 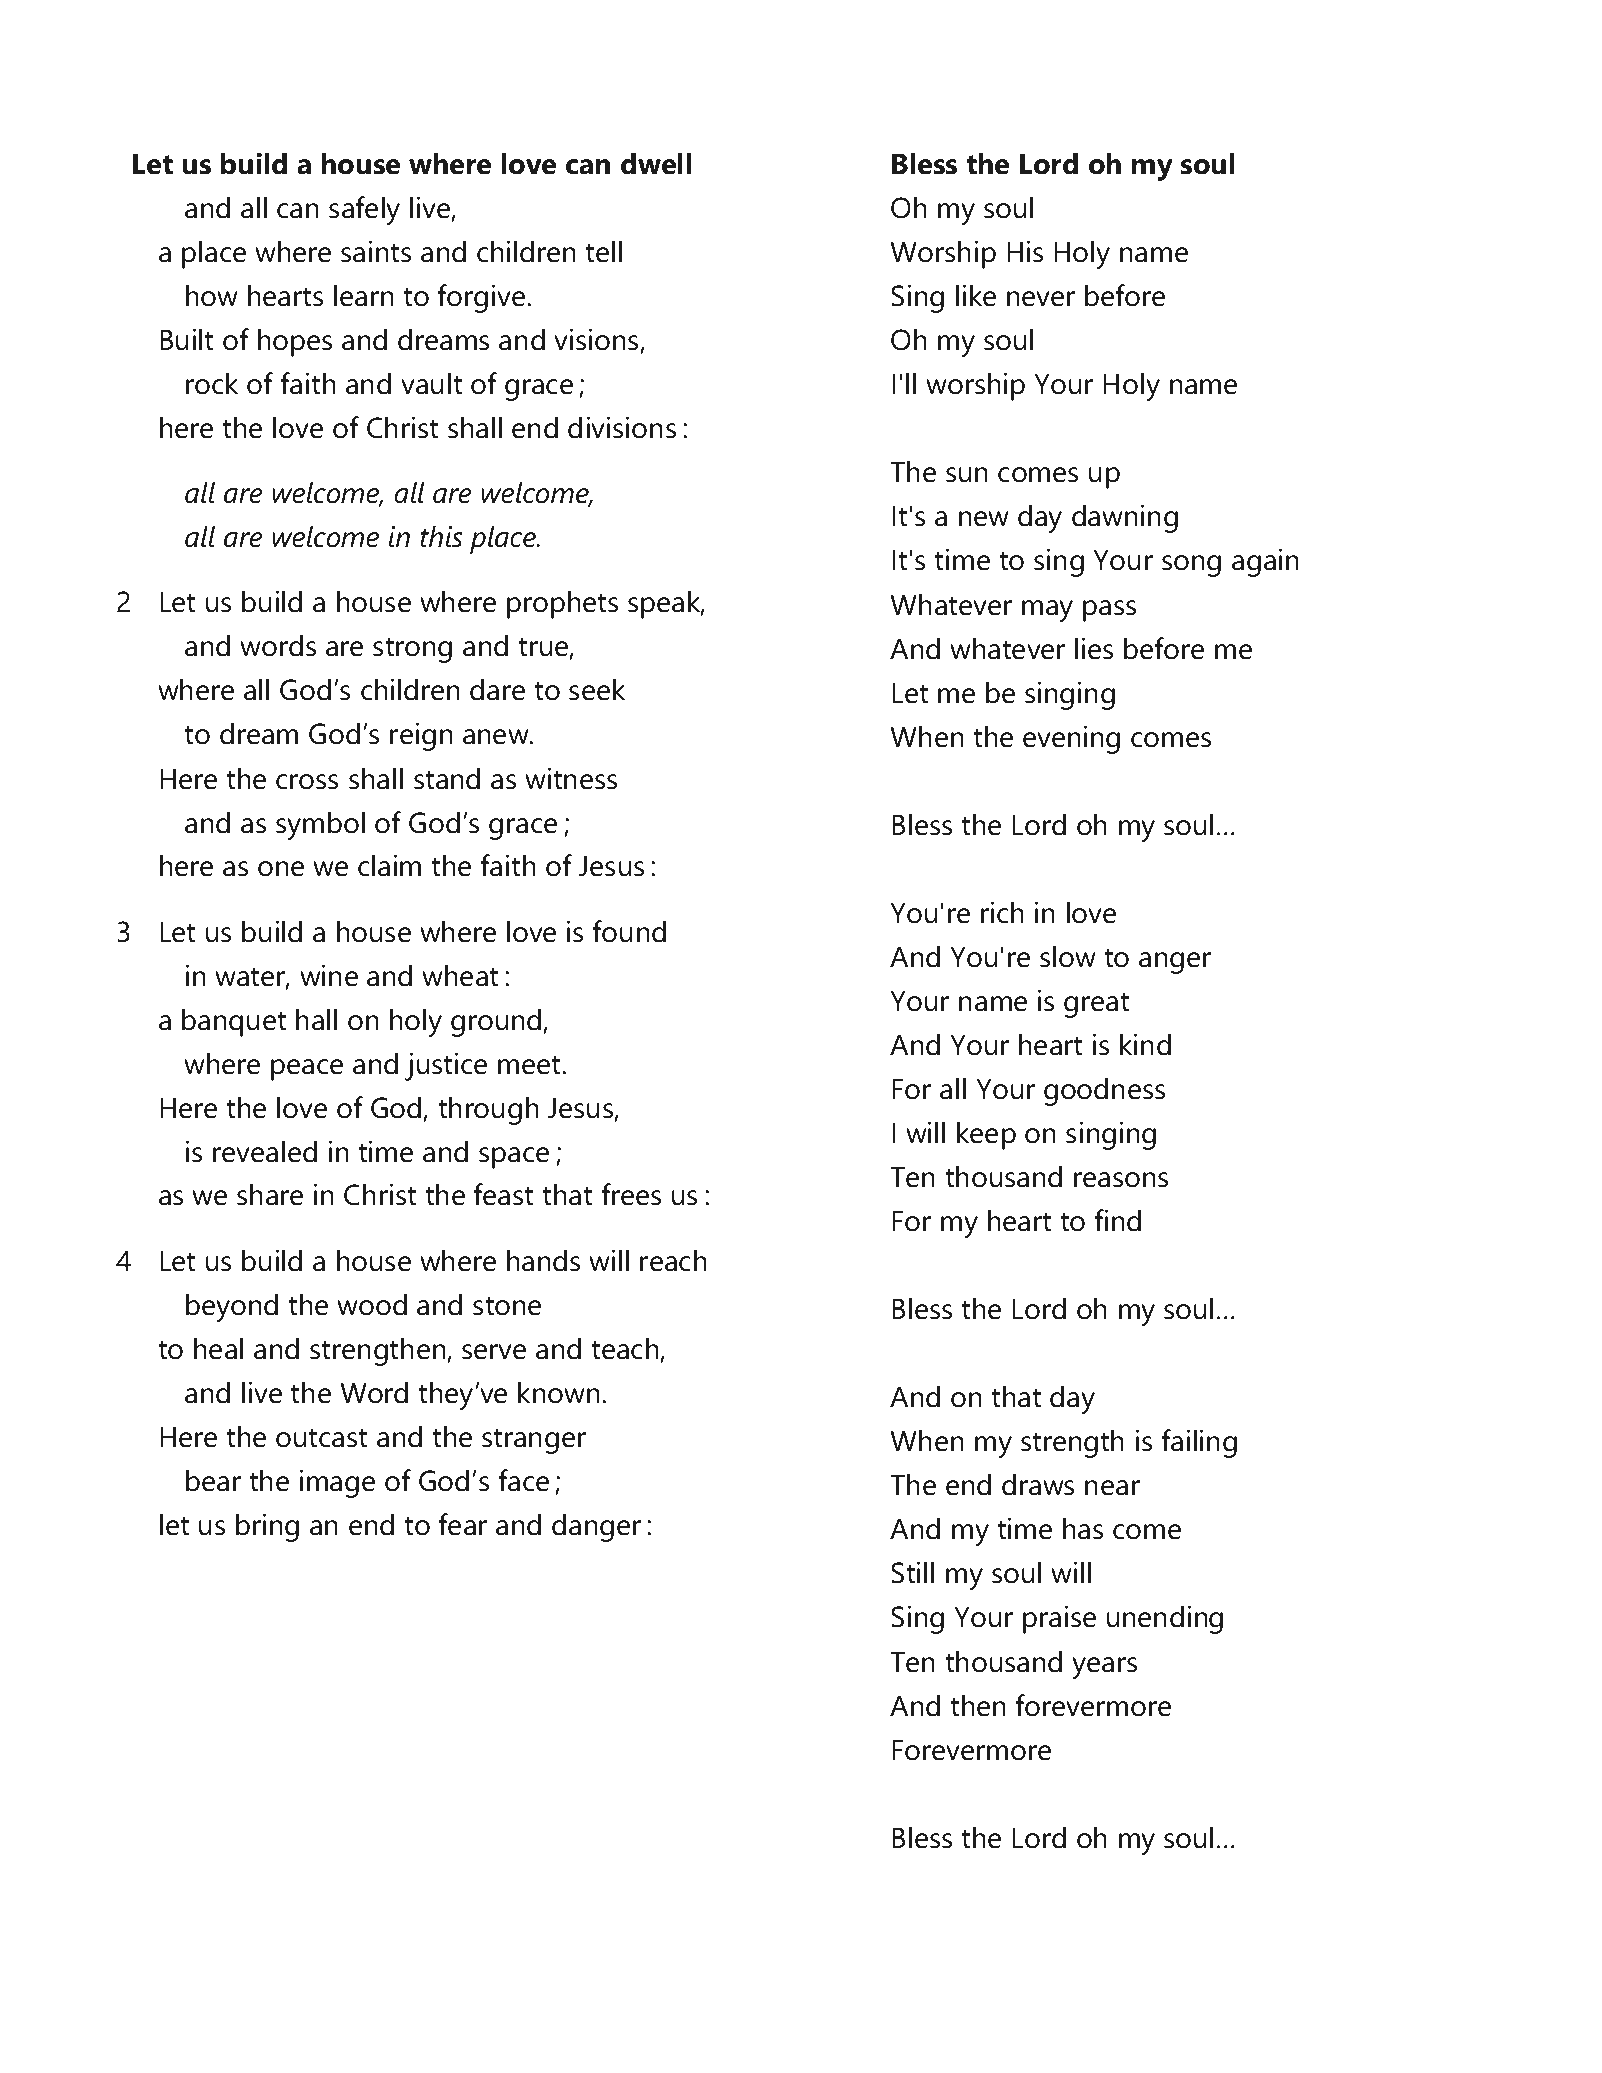 I want to click on bring, so click(x=267, y=1527).
